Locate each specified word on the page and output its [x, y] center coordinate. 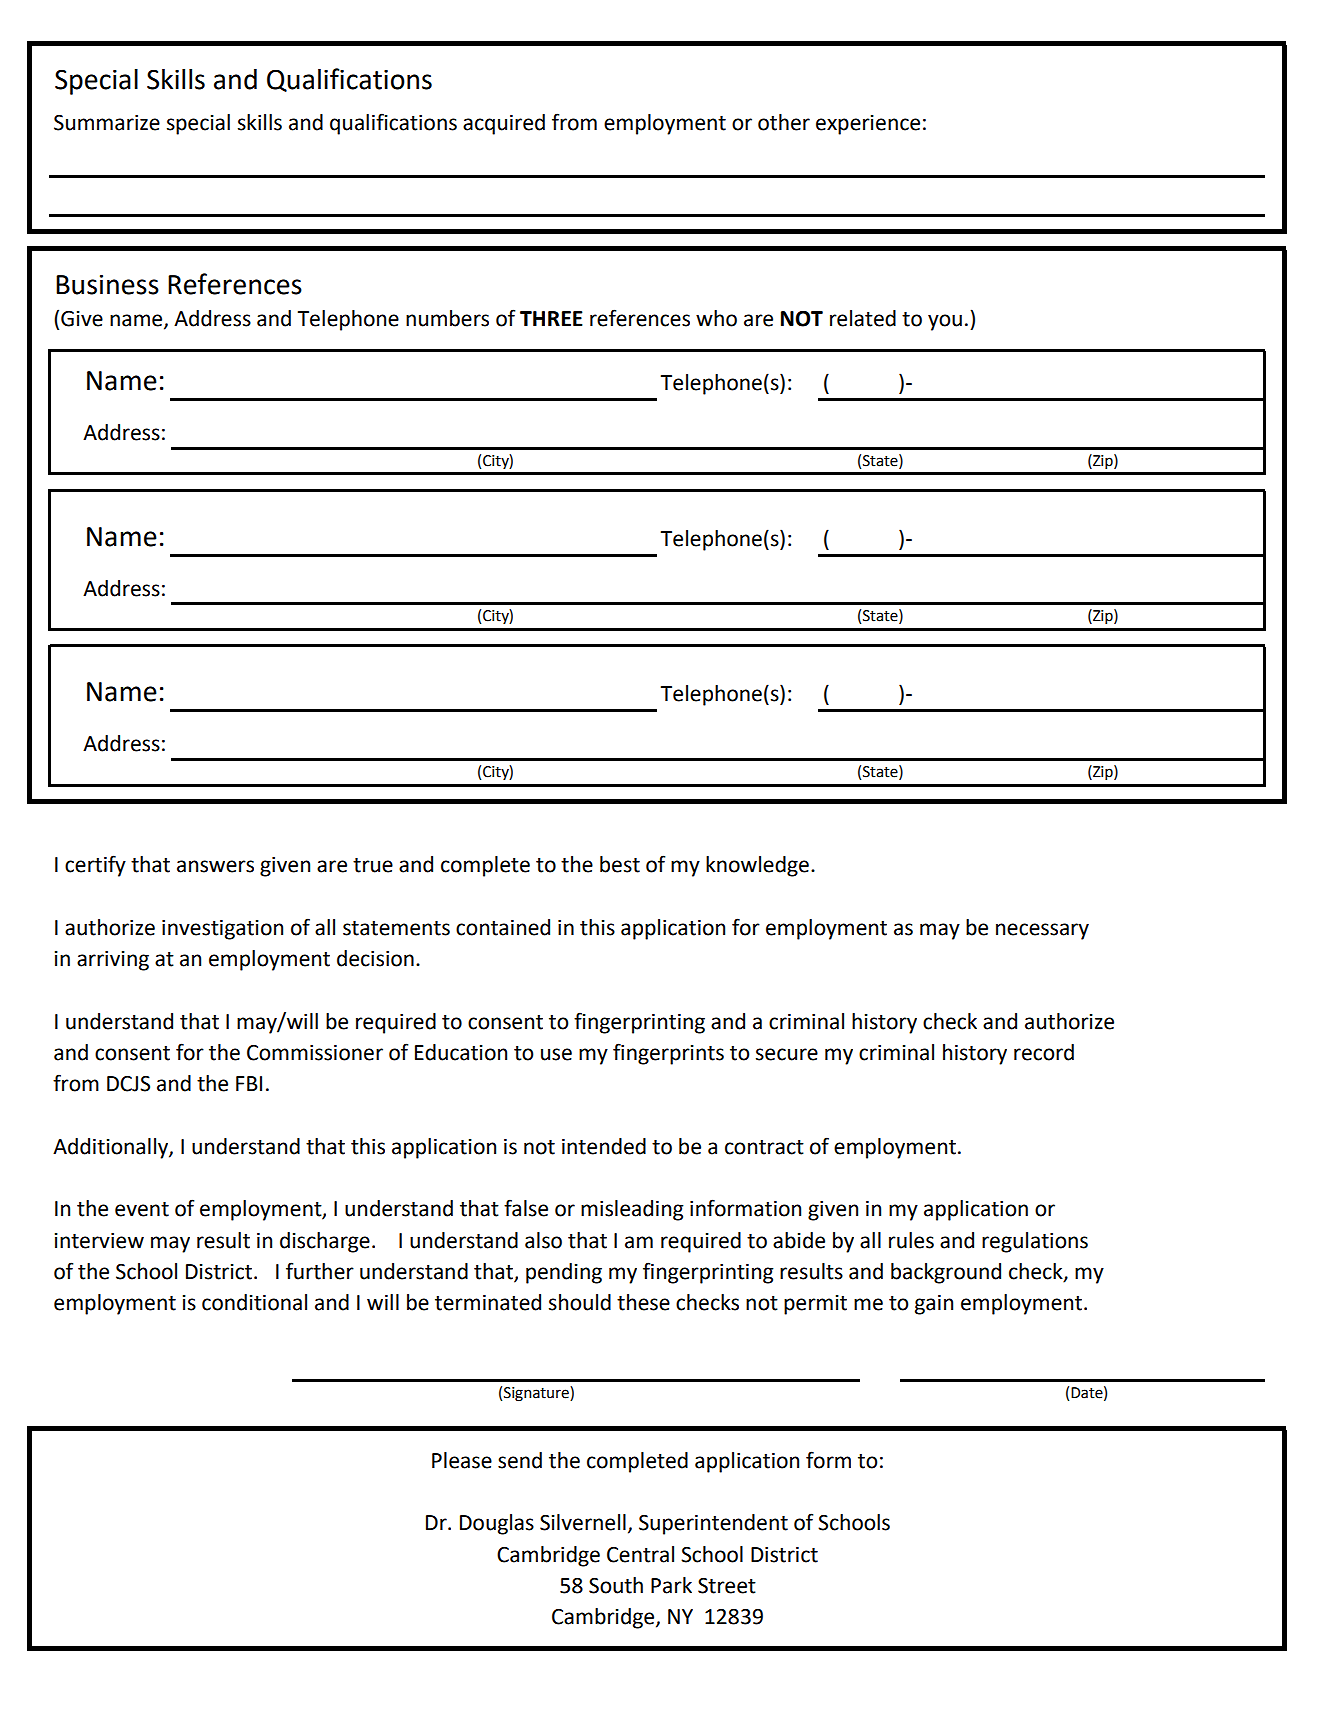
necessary [1042, 931]
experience [868, 125]
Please [462, 1460]
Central [640, 1554]
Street [727, 1586]
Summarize [107, 123]
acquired [504, 124]
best [620, 864]
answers [215, 866]
